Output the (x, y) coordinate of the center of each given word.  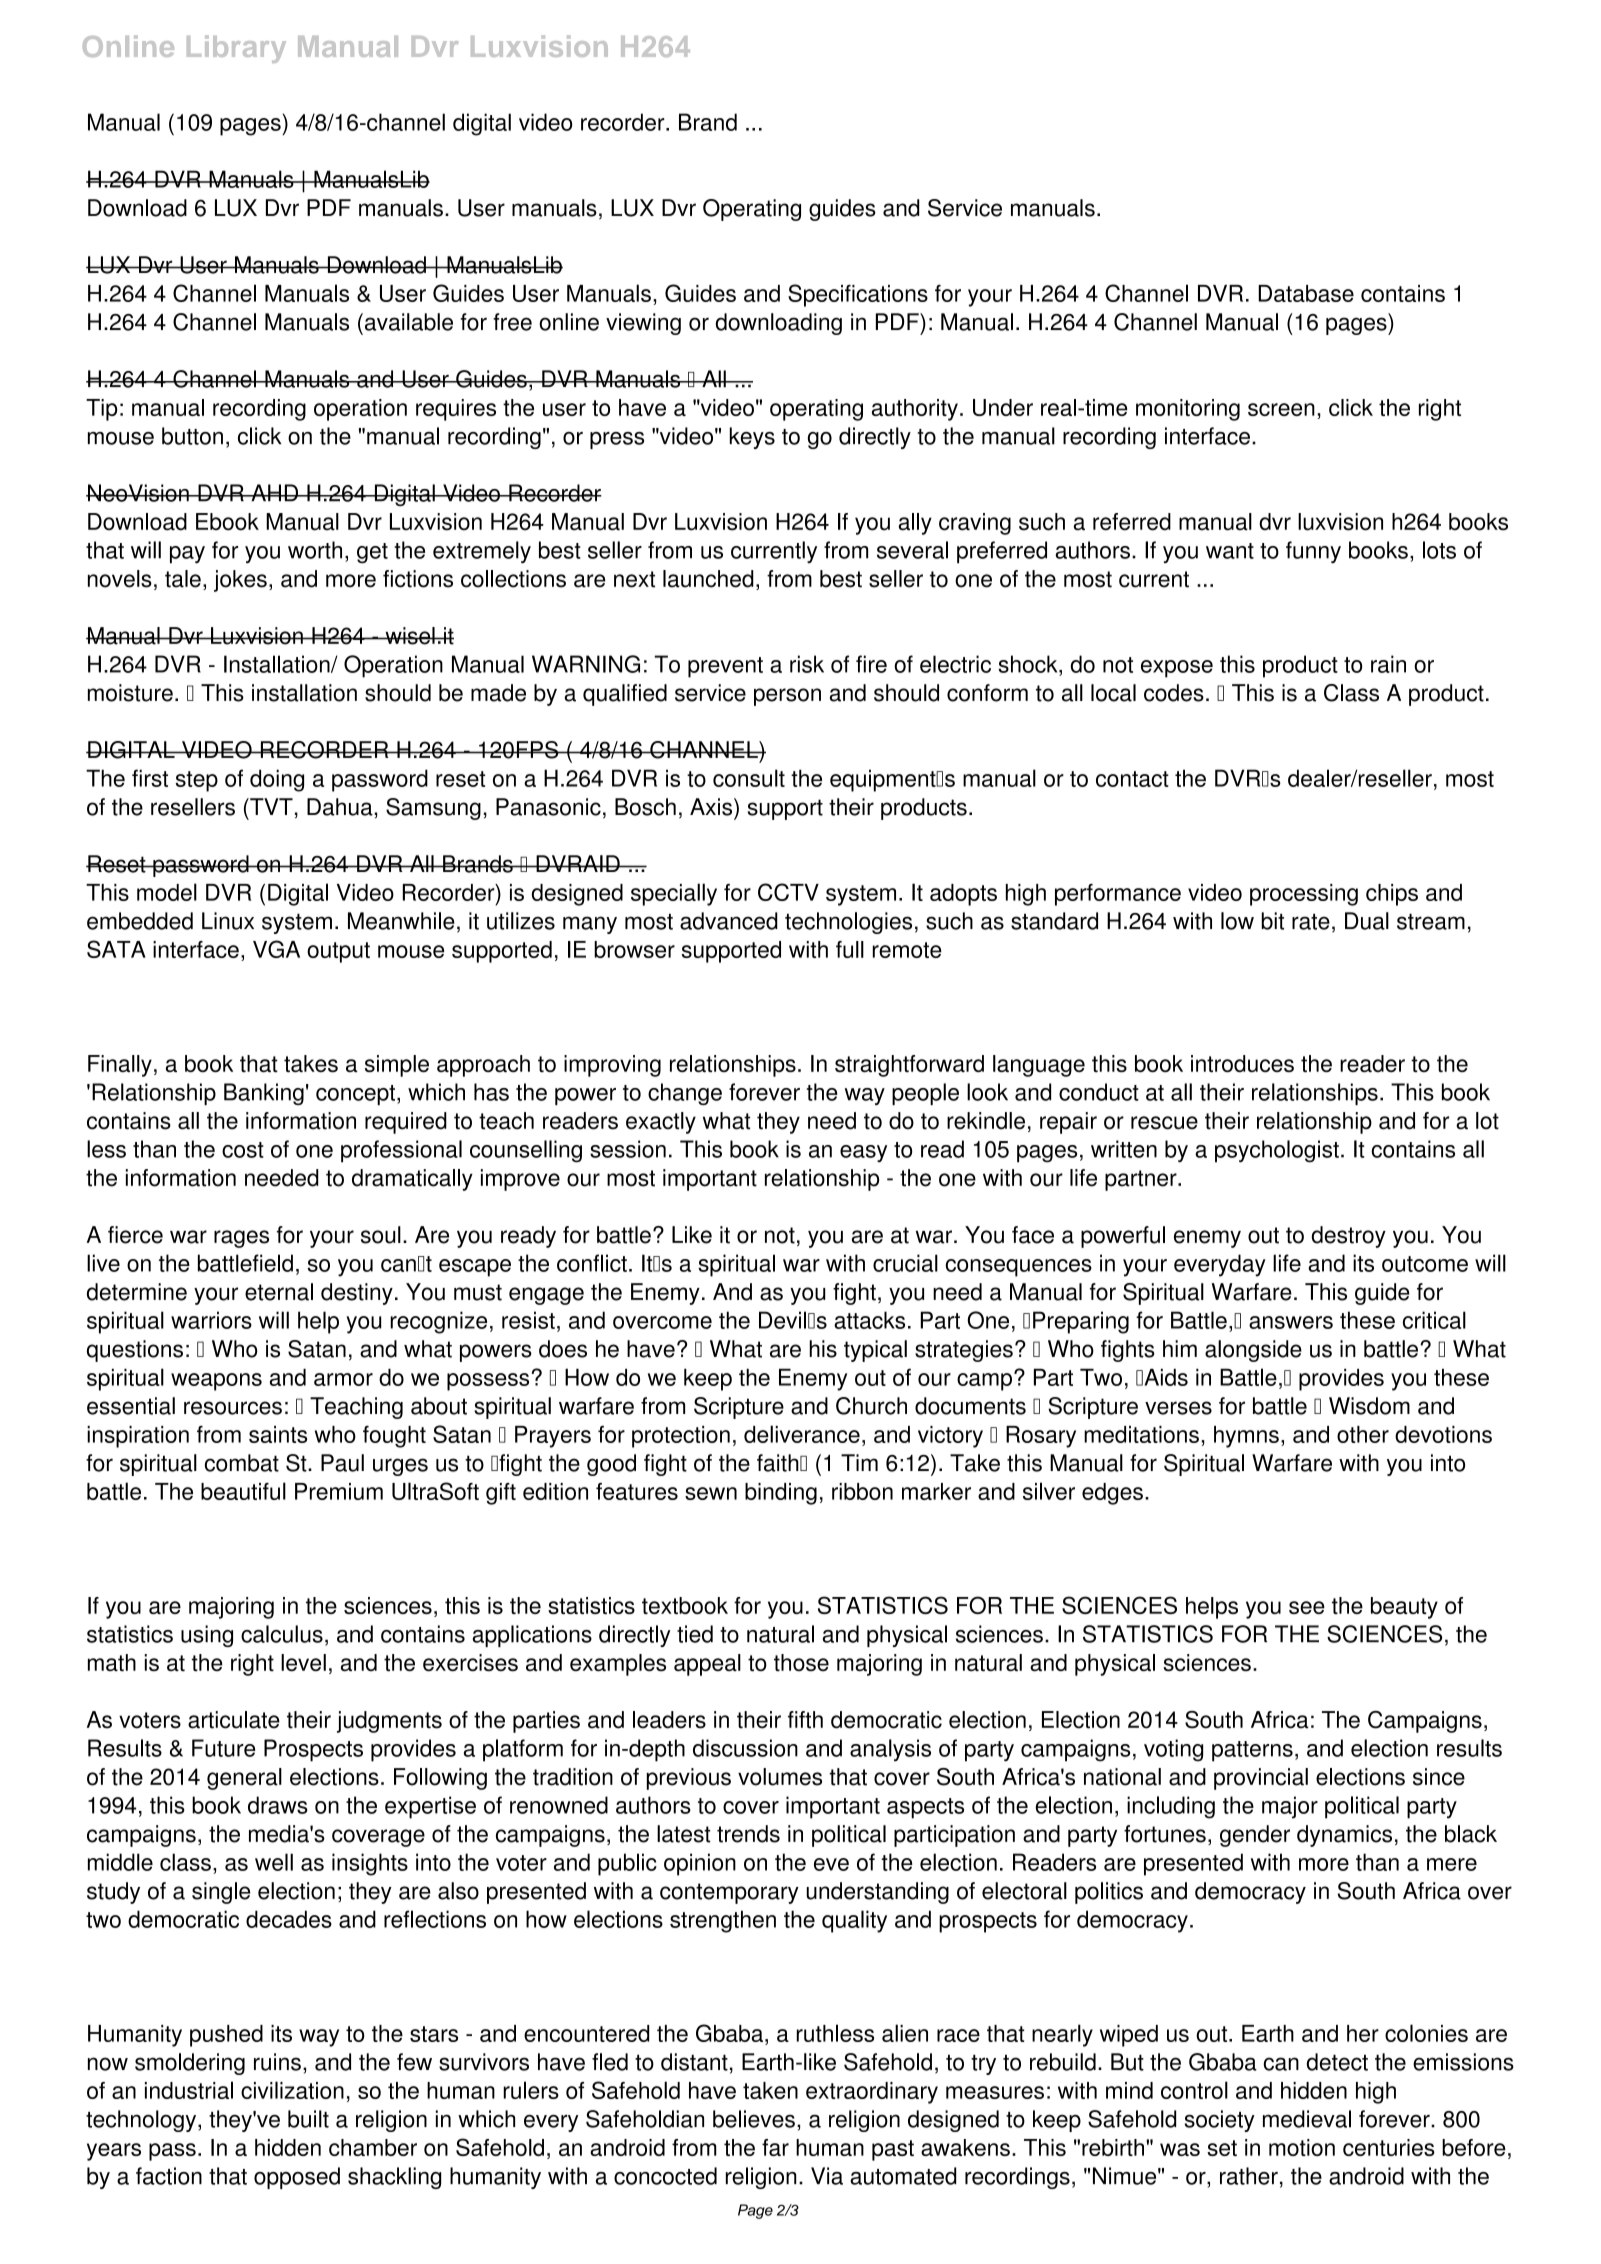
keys (752, 438)
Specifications (858, 295)
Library (236, 49)
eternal (279, 1292)
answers (1291, 1322)
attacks (869, 1320)
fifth (805, 1720)
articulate (234, 1720)
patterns (1252, 1751)
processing (1304, 895)
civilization (292, 2090)
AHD (274, 492)
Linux (228, 921)
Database (1306, 293)
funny (1313, 552)
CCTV (788, 892)
